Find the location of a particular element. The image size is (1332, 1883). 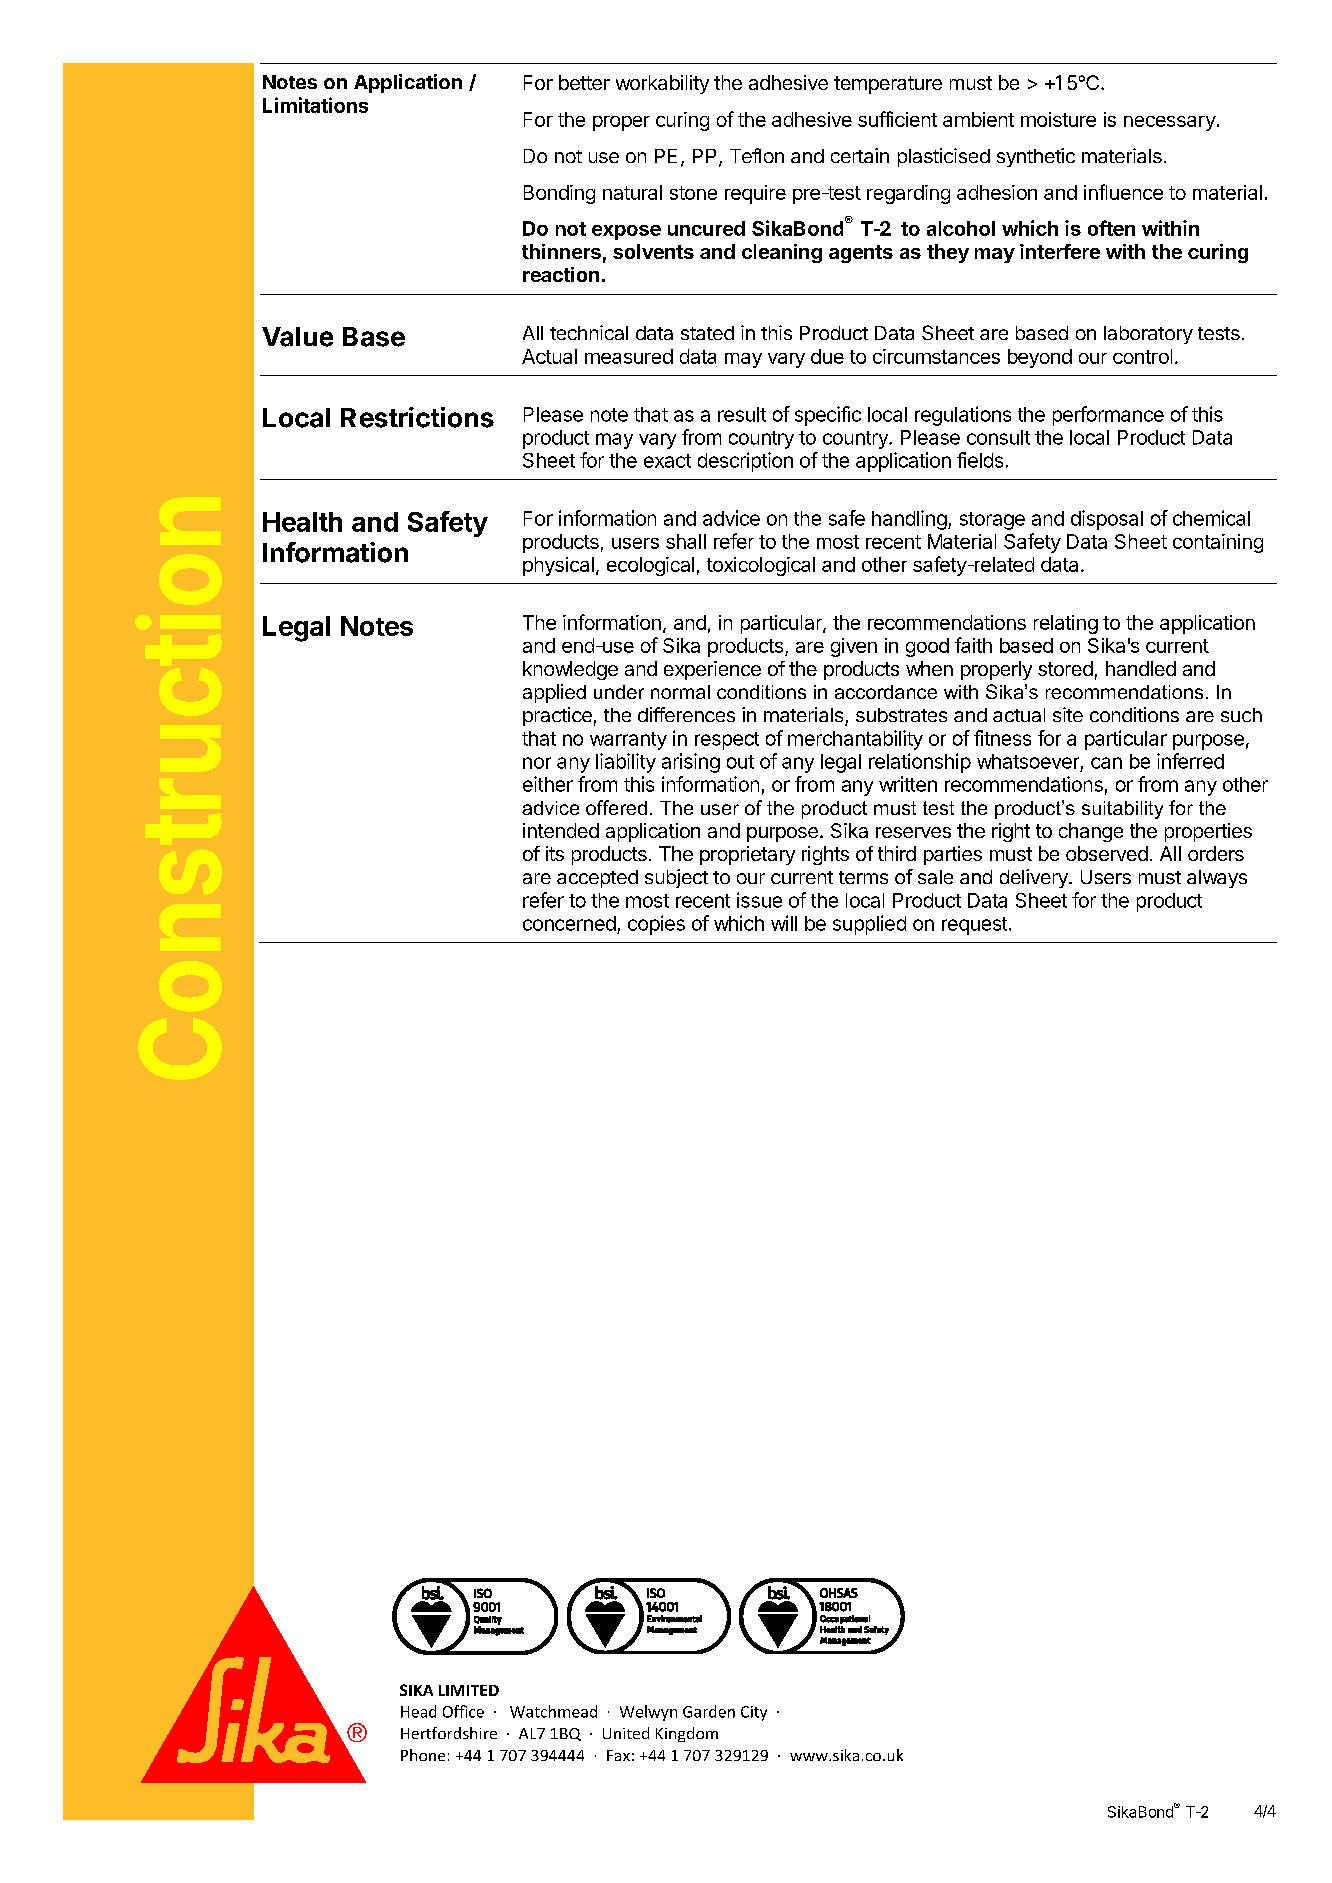

necessary is located at coordinates (1170, 123).
